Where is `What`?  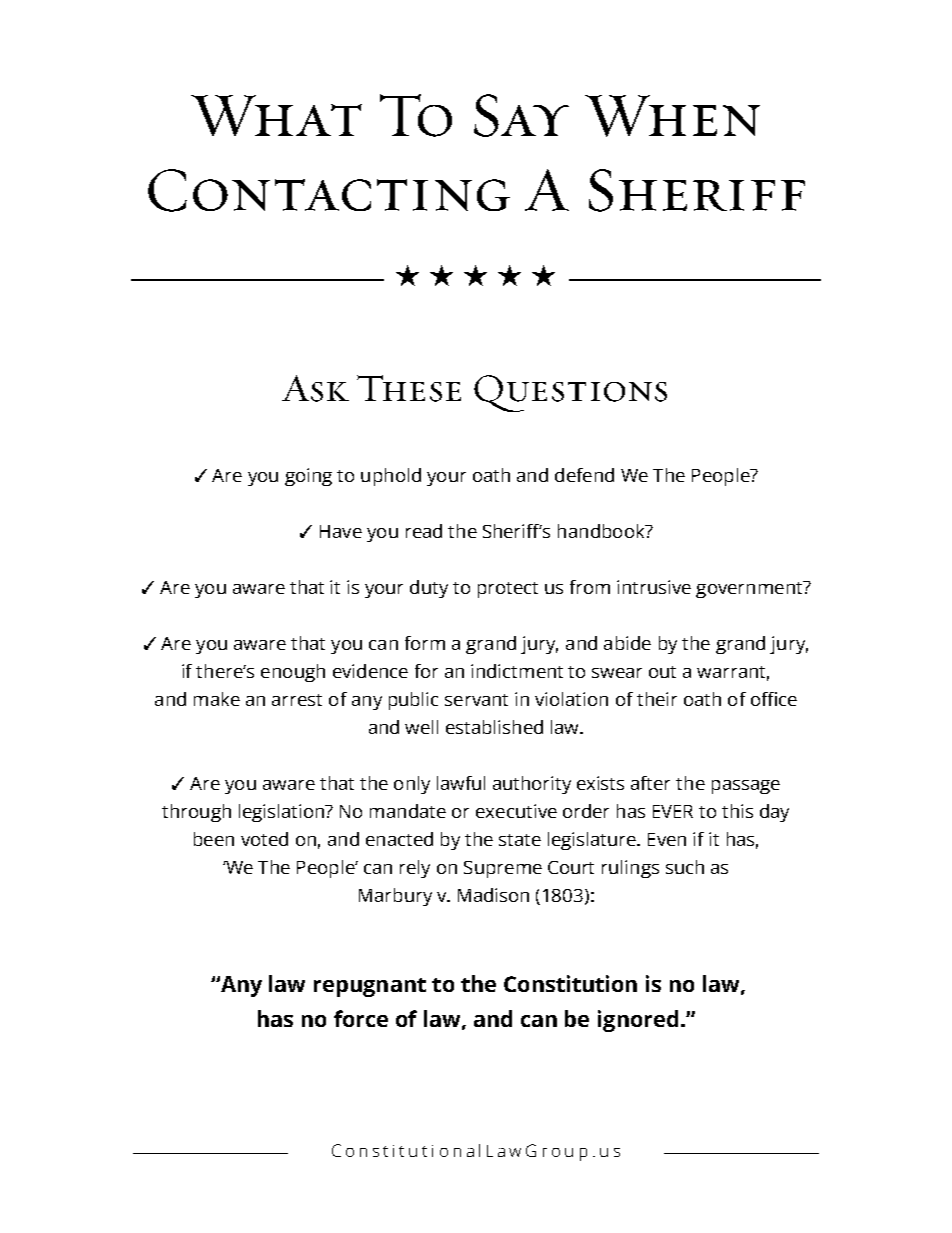
What is located at coordinates (276, 115).
